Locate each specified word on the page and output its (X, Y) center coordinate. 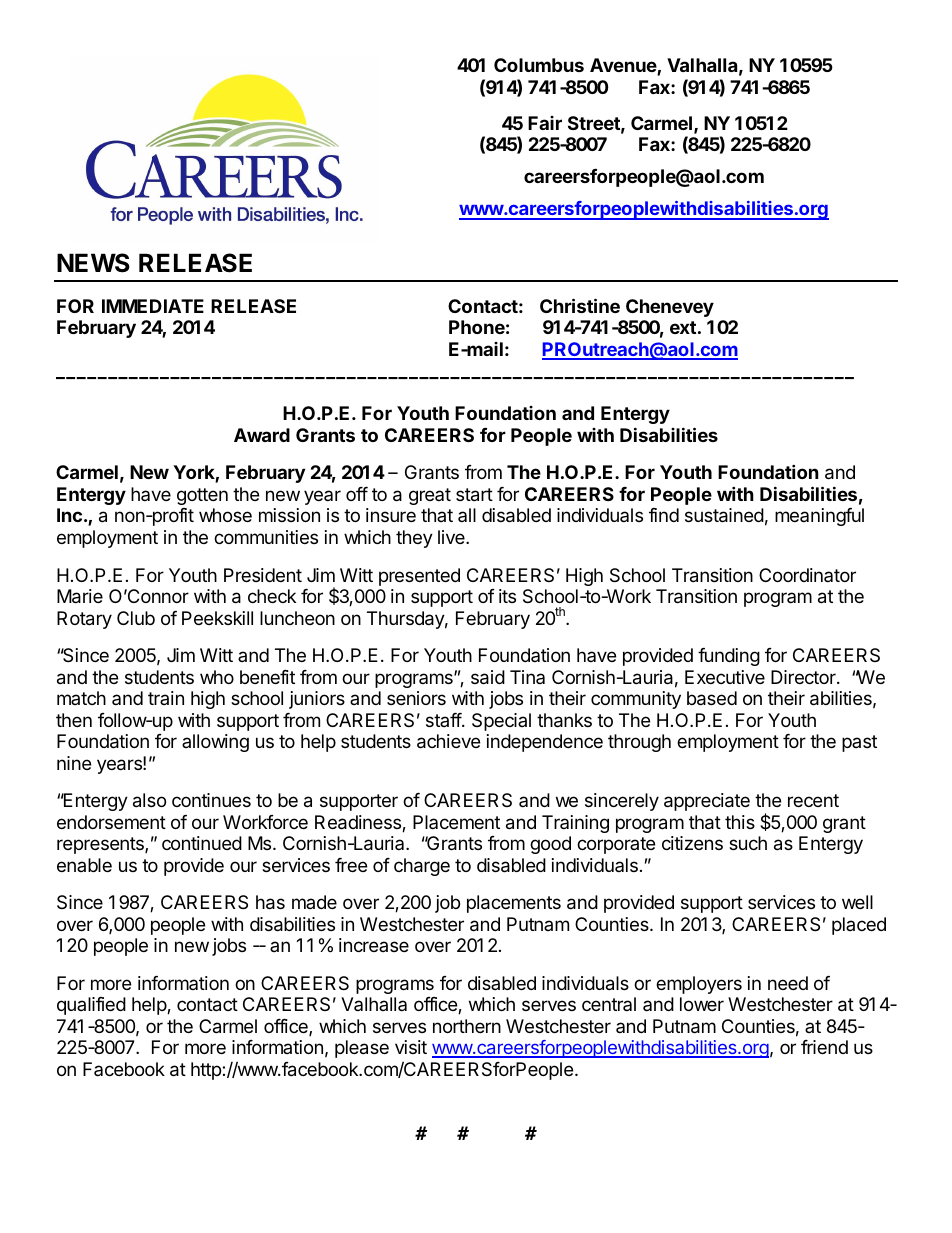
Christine (580, 305)
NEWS (93, 263)
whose (225, 515)
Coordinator (807, 575)
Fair (545, 123)
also (149, 800)
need (788, 983)
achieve (448, 741)
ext (683, 327)
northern (467, 1026)
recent (813, 800)
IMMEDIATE (153, 306)
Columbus (539, 65)
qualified (91, 1006)
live (452, 537)
